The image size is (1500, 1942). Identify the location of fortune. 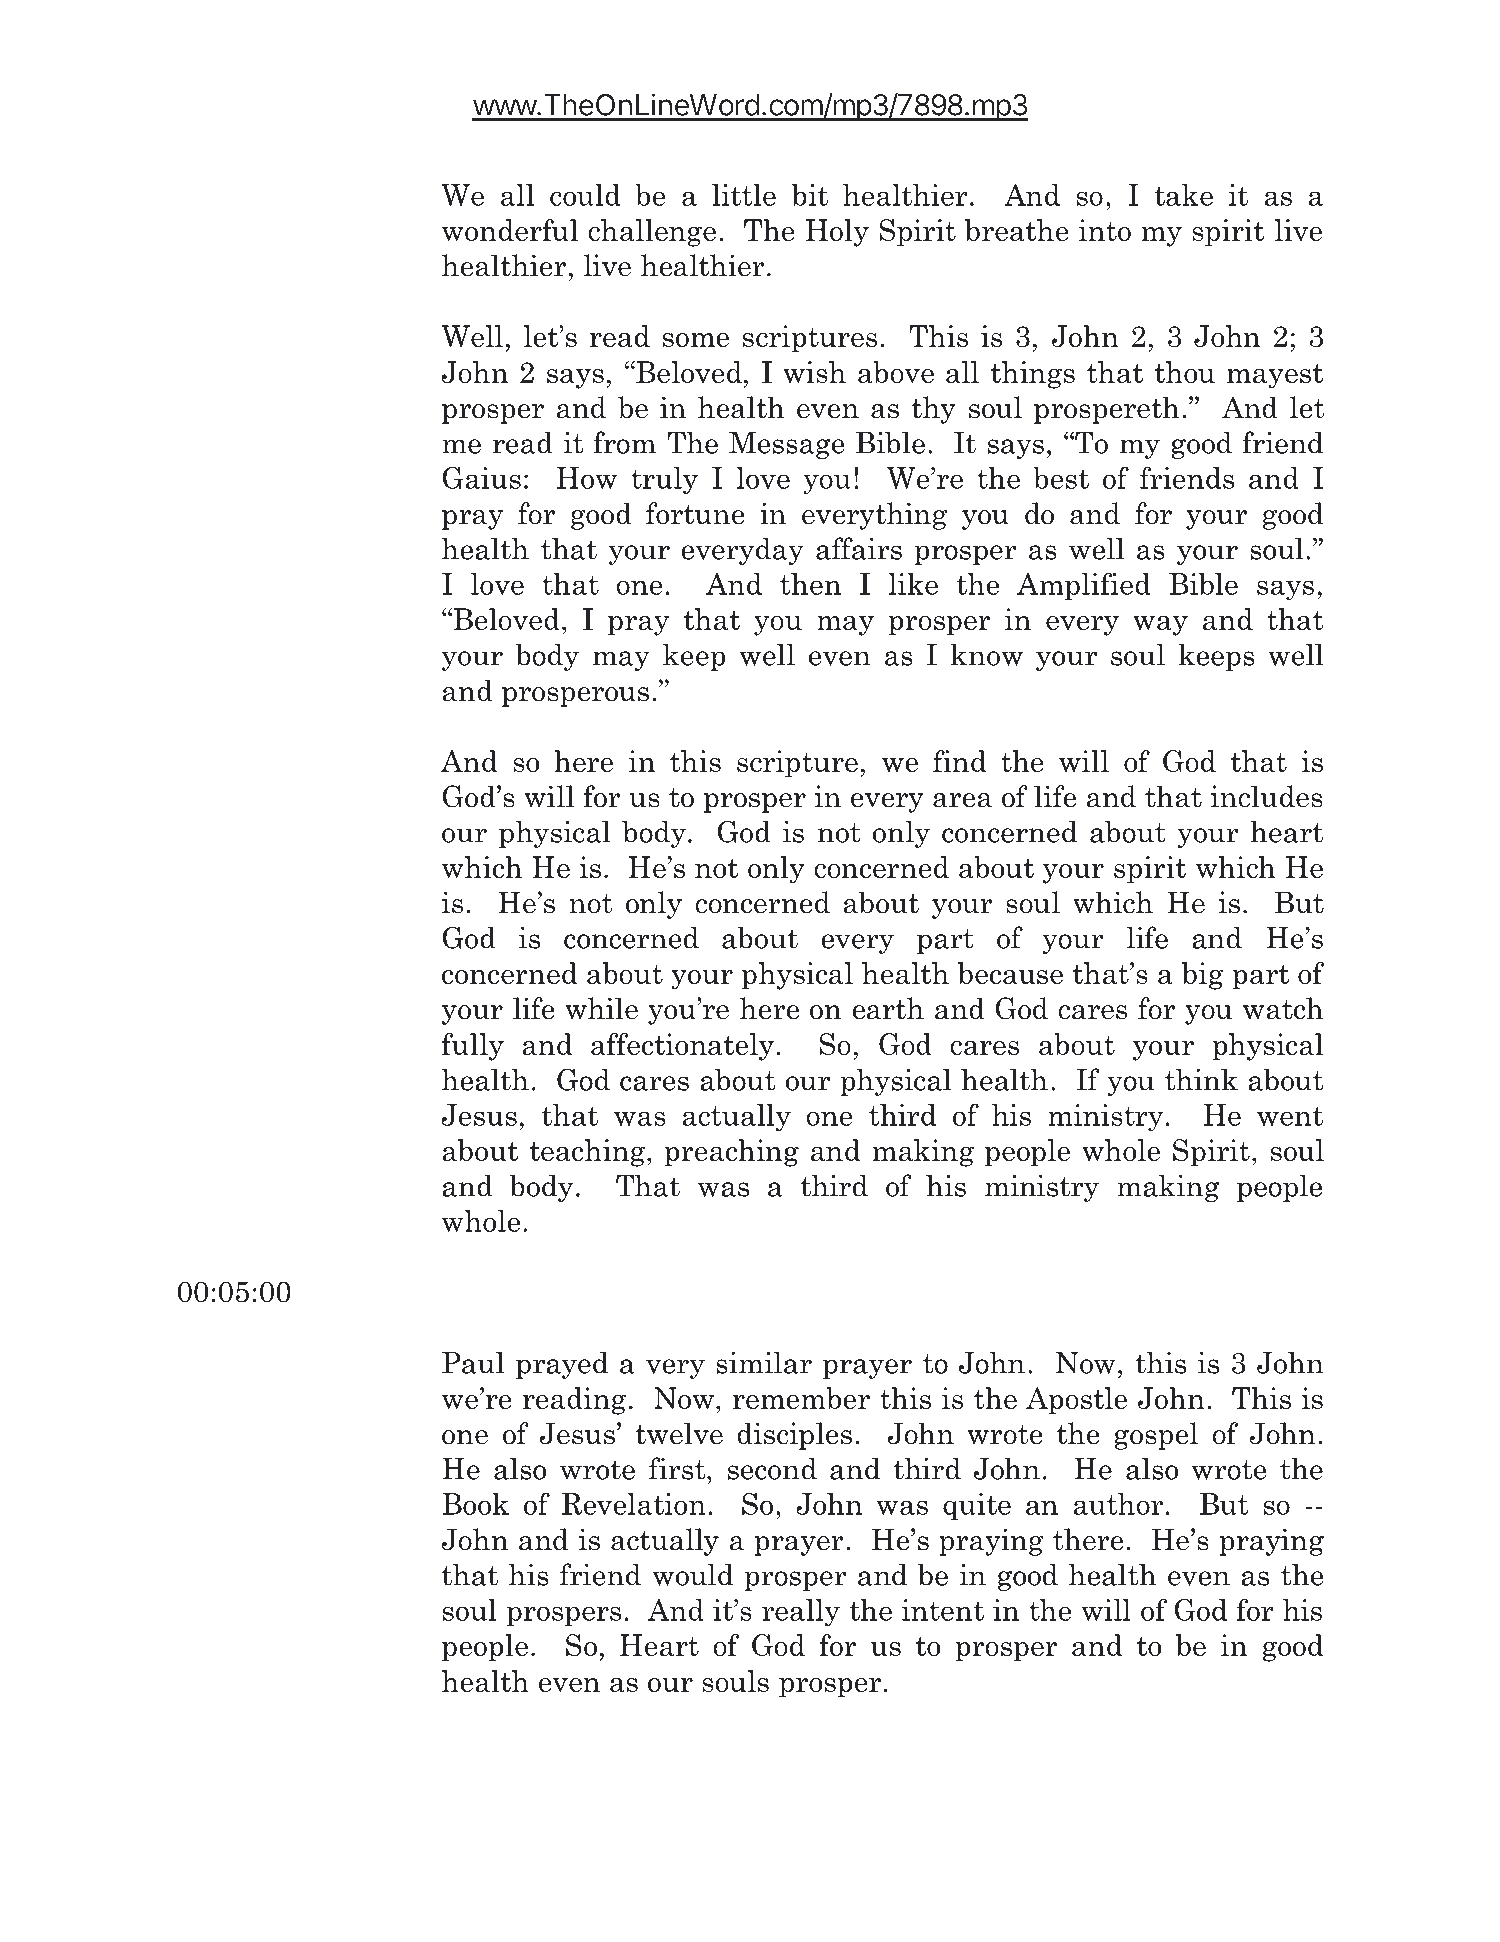
(695, 513).
